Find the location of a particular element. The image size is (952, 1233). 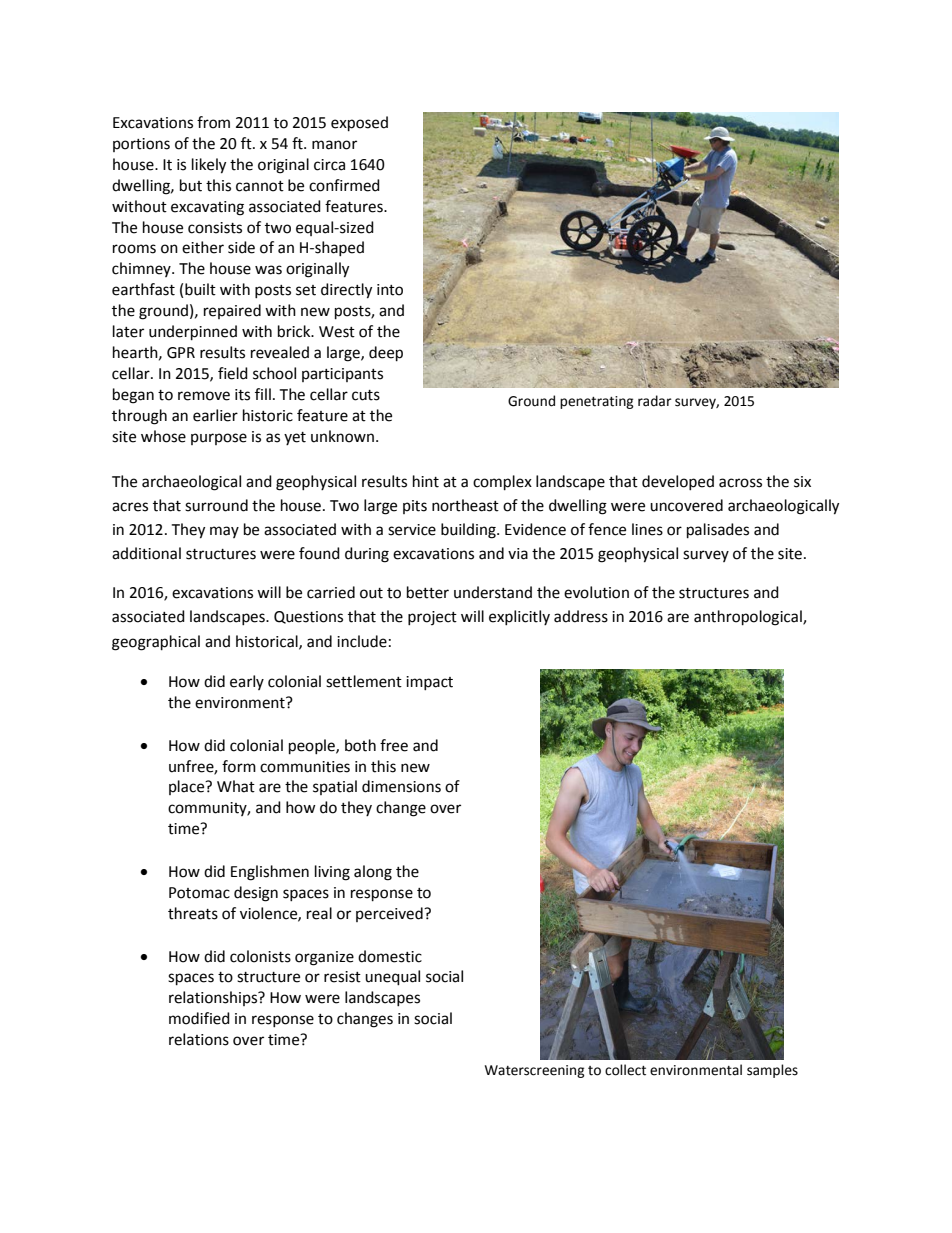

exposed is located at coordinates (359, 124).
